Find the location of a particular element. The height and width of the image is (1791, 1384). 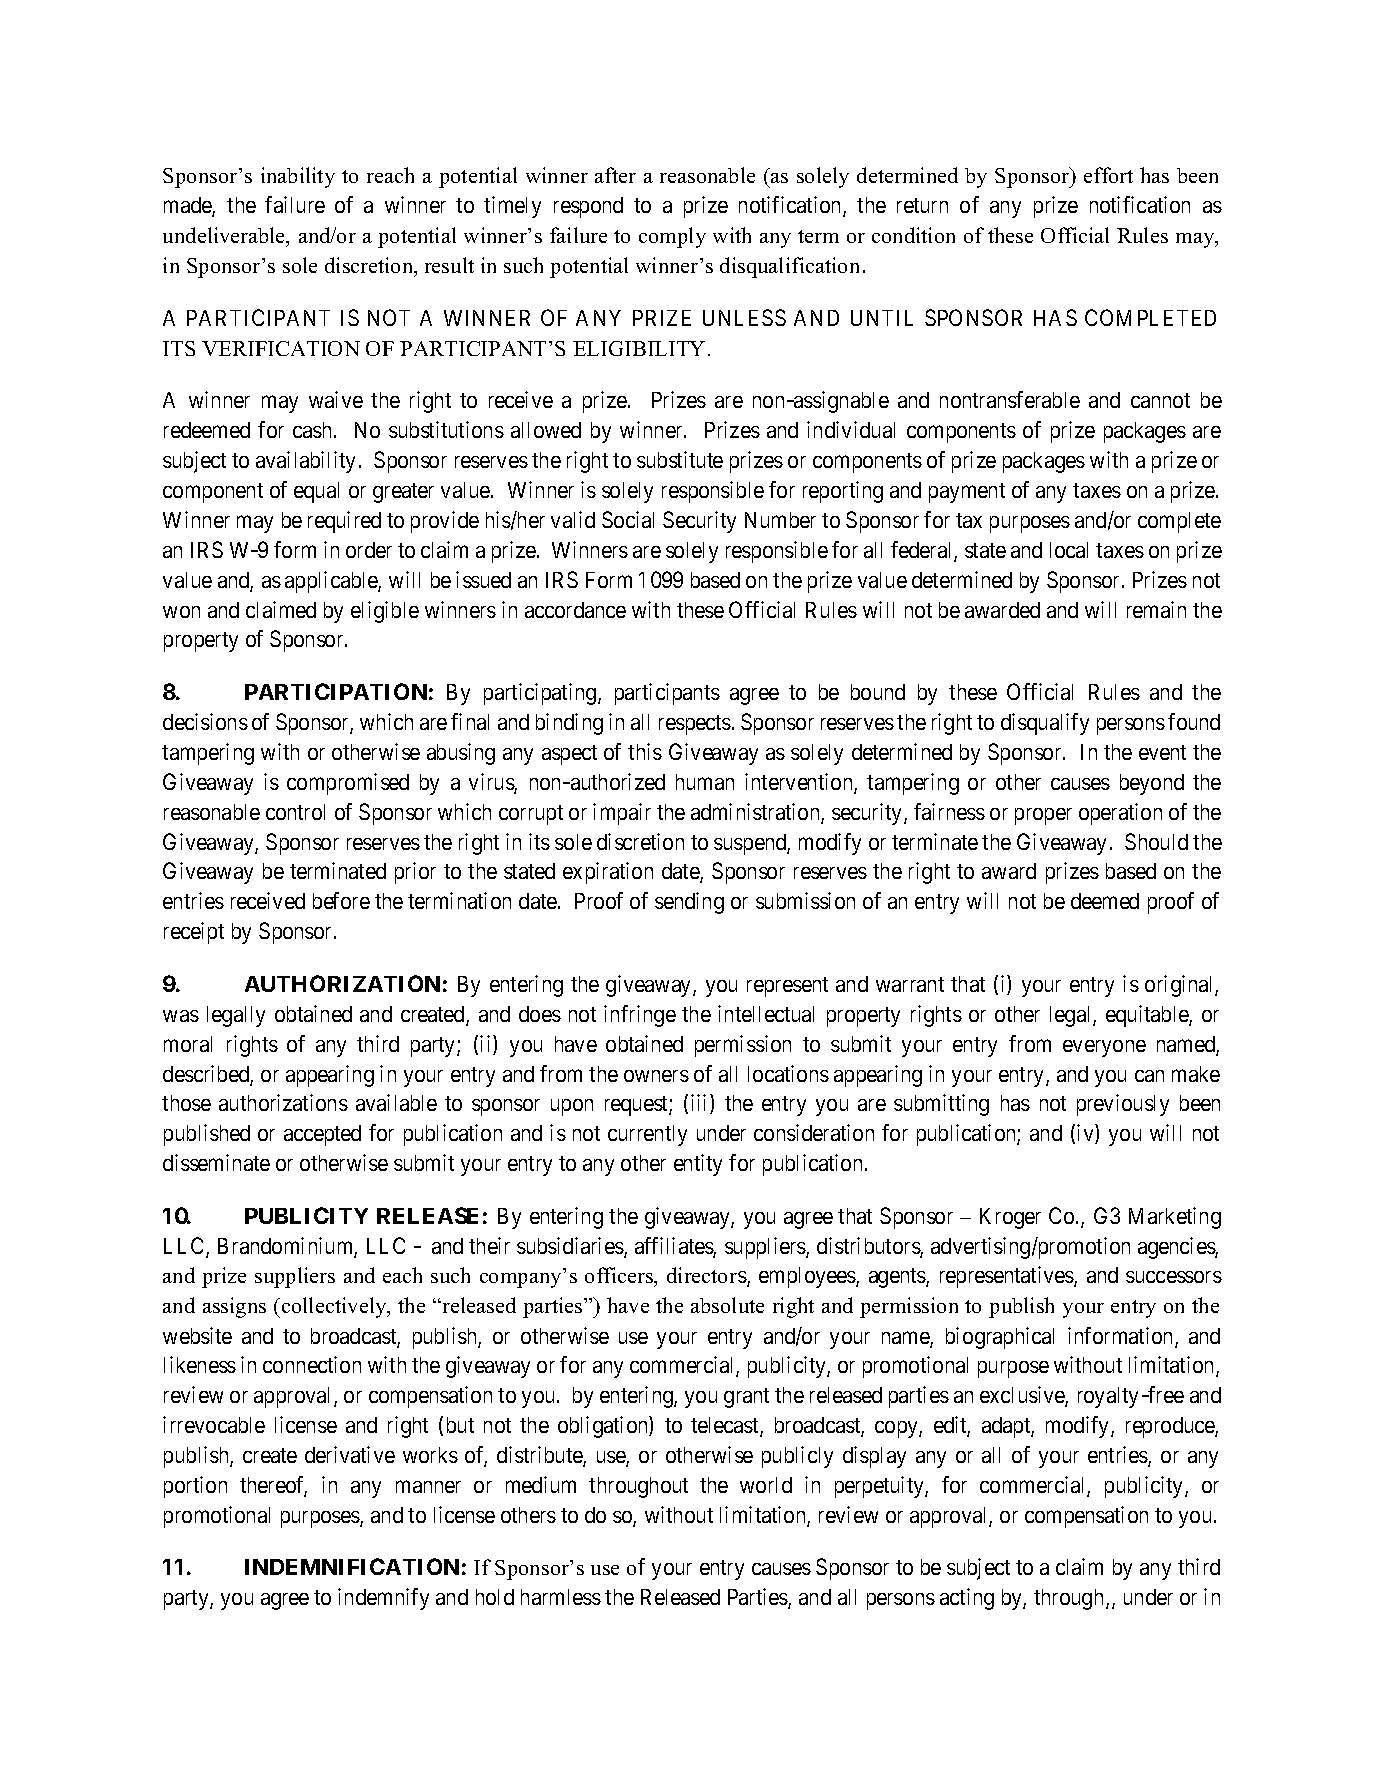

required is located at coordinates (344, 522).
